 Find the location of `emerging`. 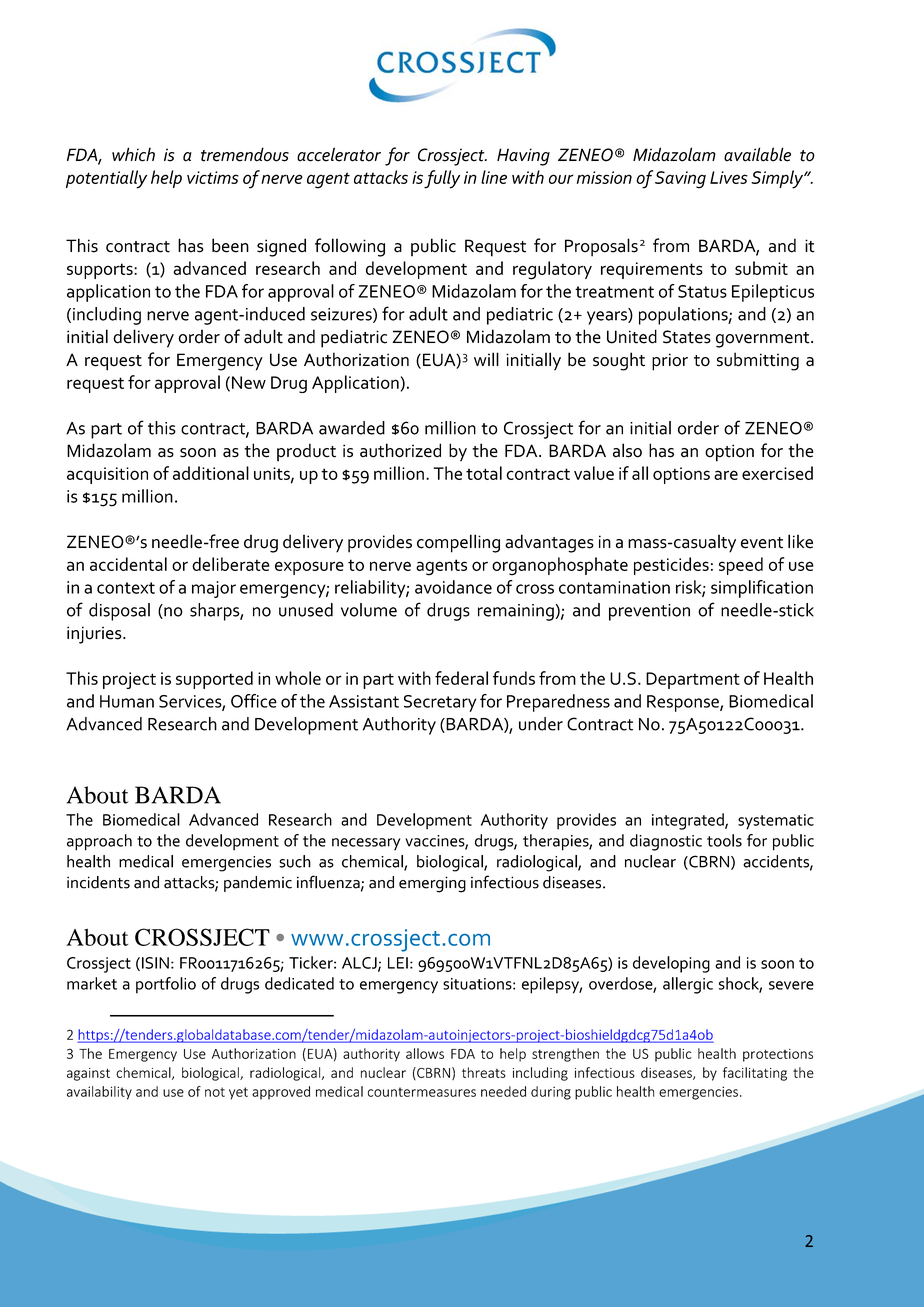

emerging is located at coordinates (432, 884).
